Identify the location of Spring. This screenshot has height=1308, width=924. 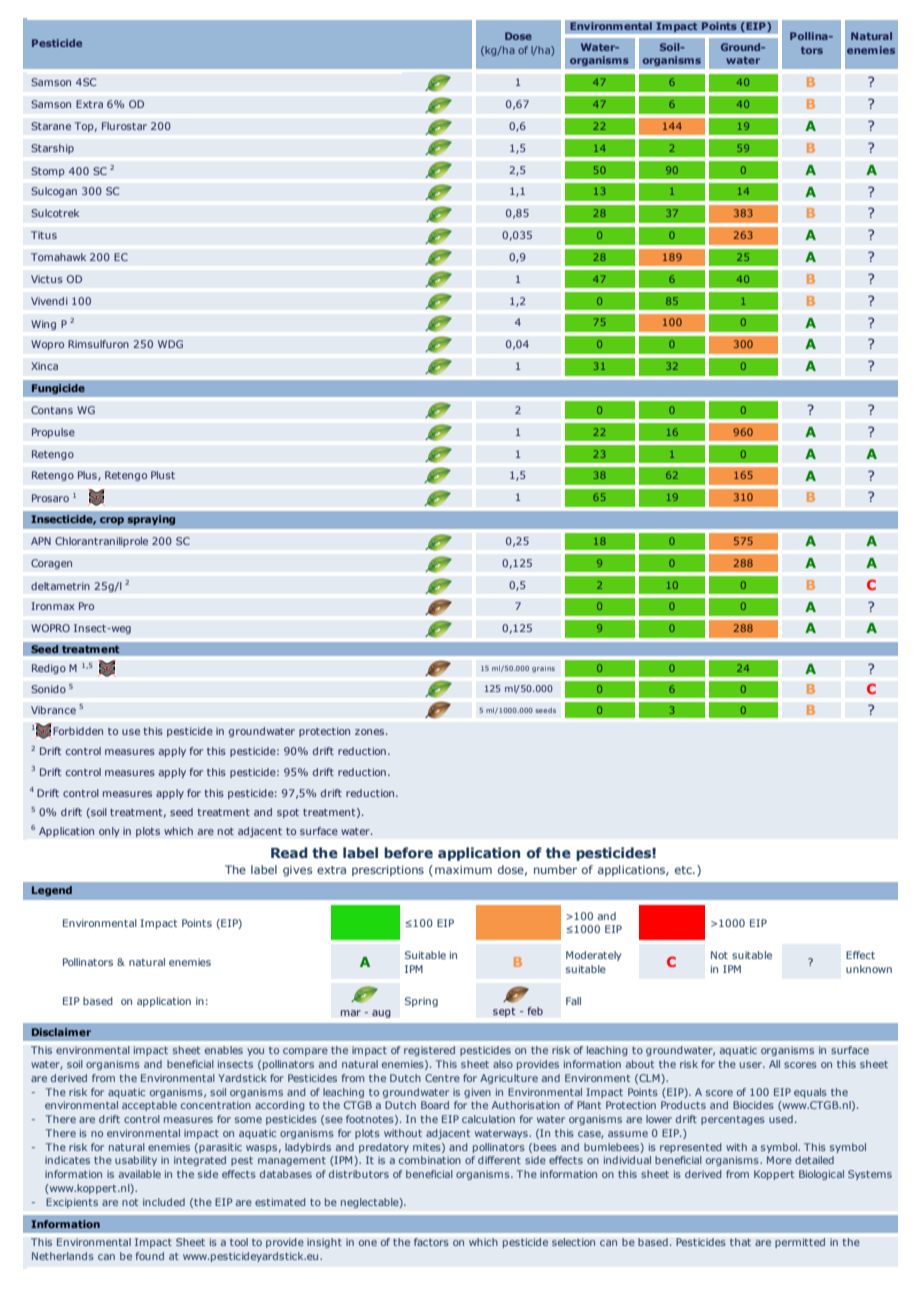
(421, 1002).
